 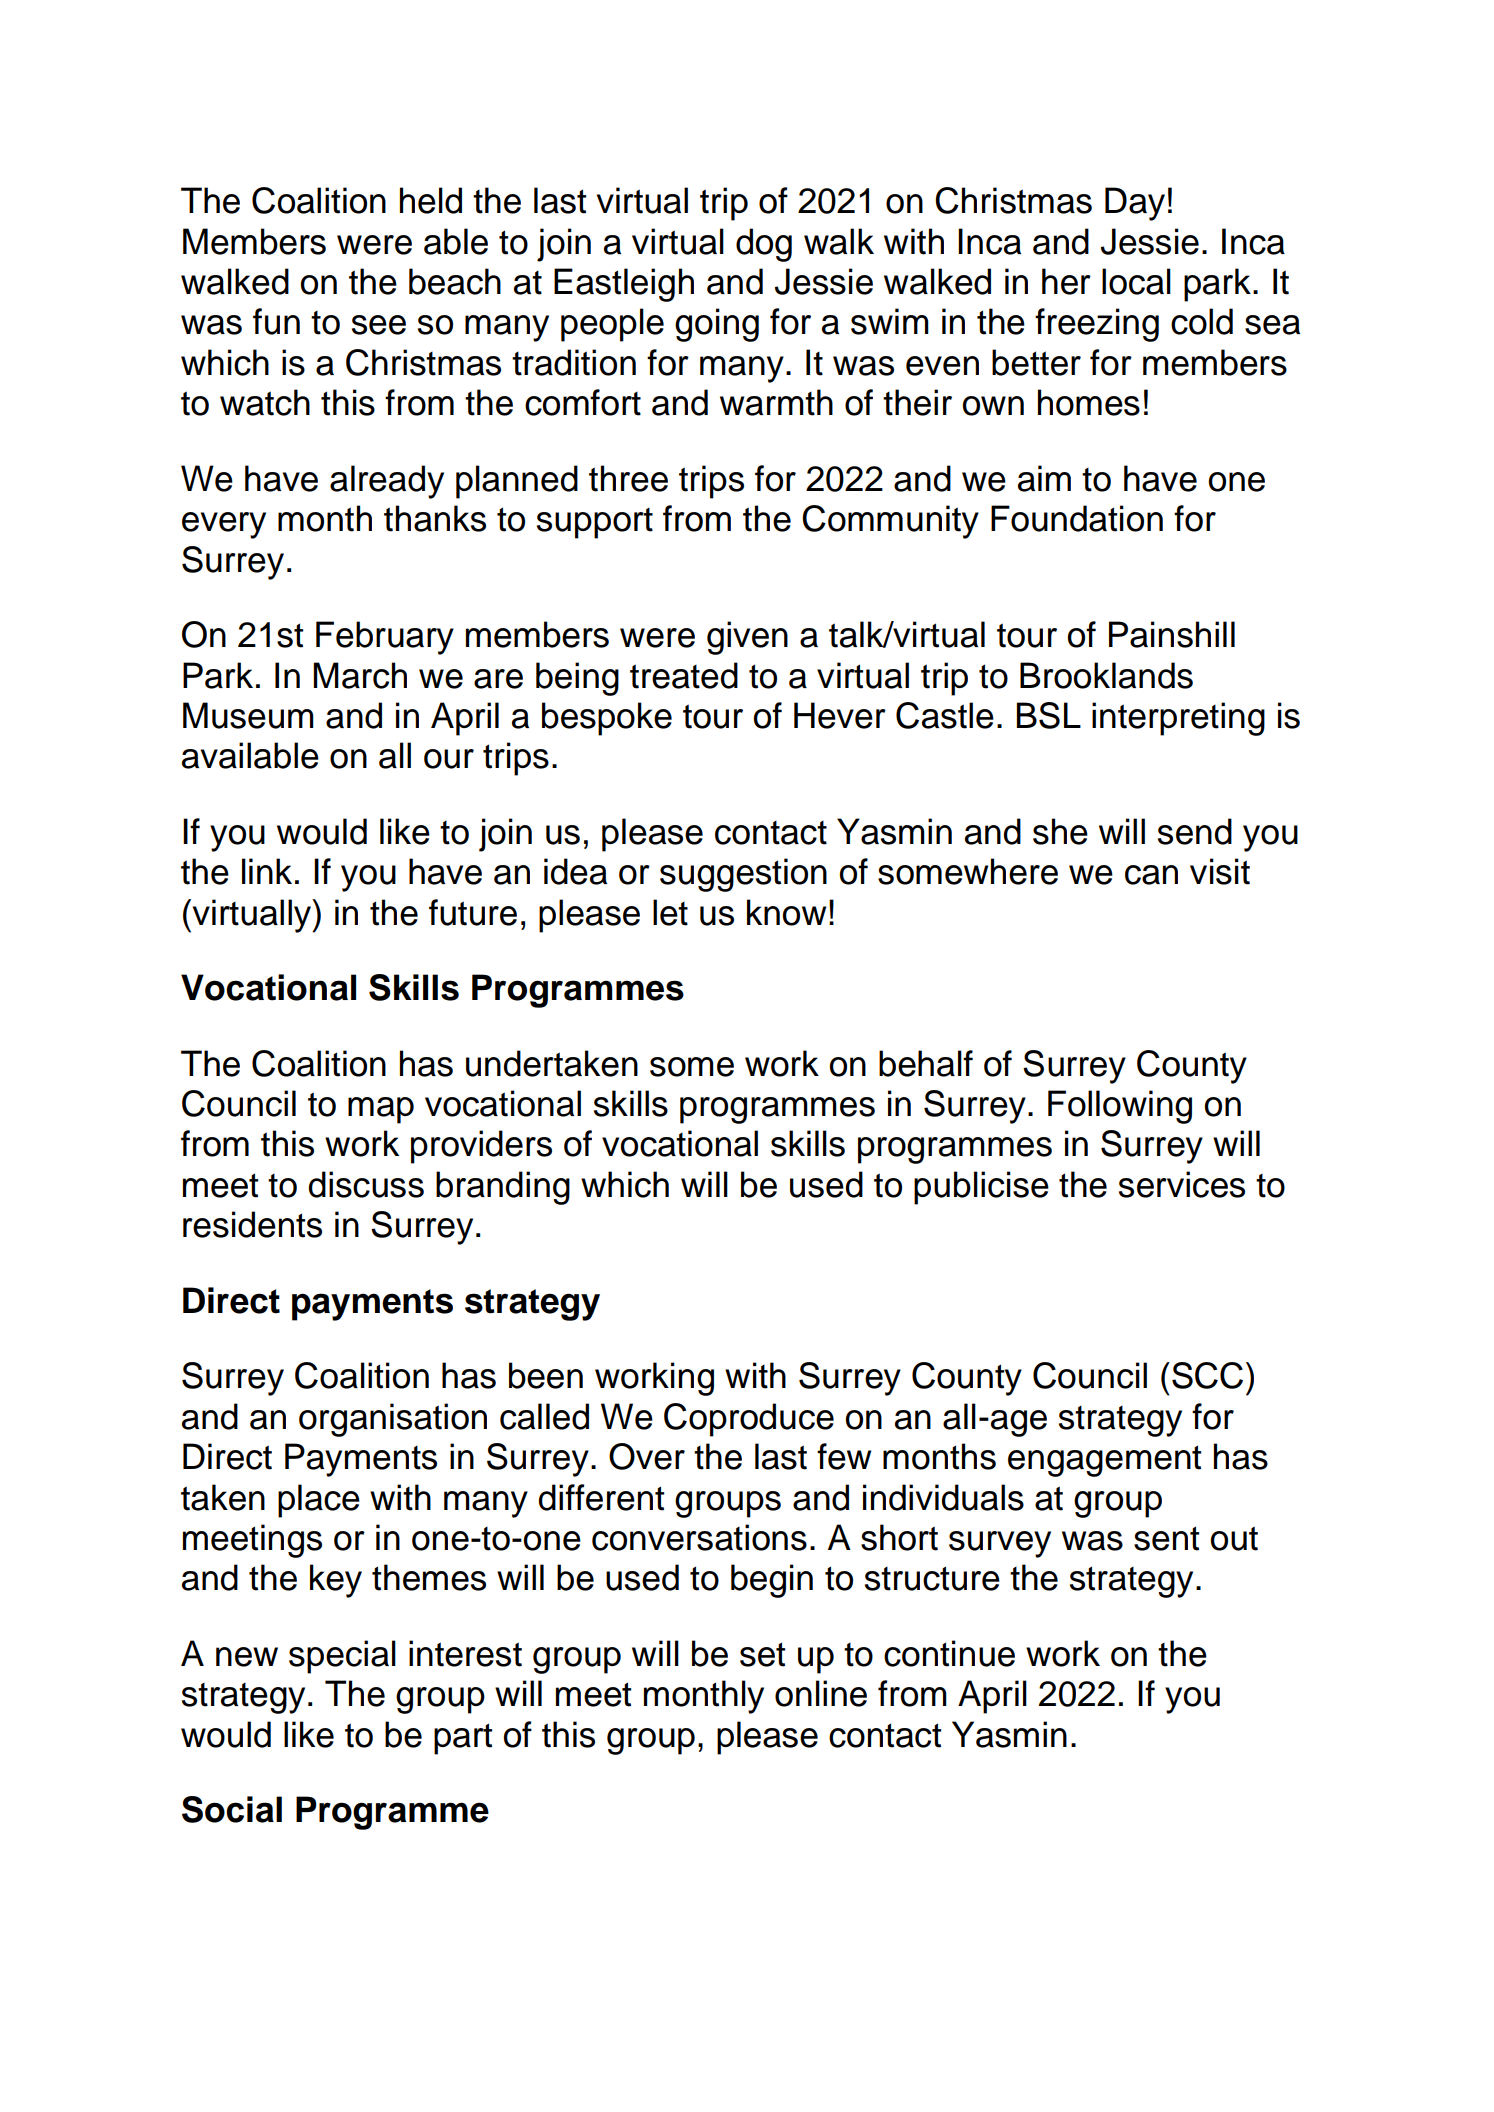 I want to click on organisation, so click(x=393, y=1420).
